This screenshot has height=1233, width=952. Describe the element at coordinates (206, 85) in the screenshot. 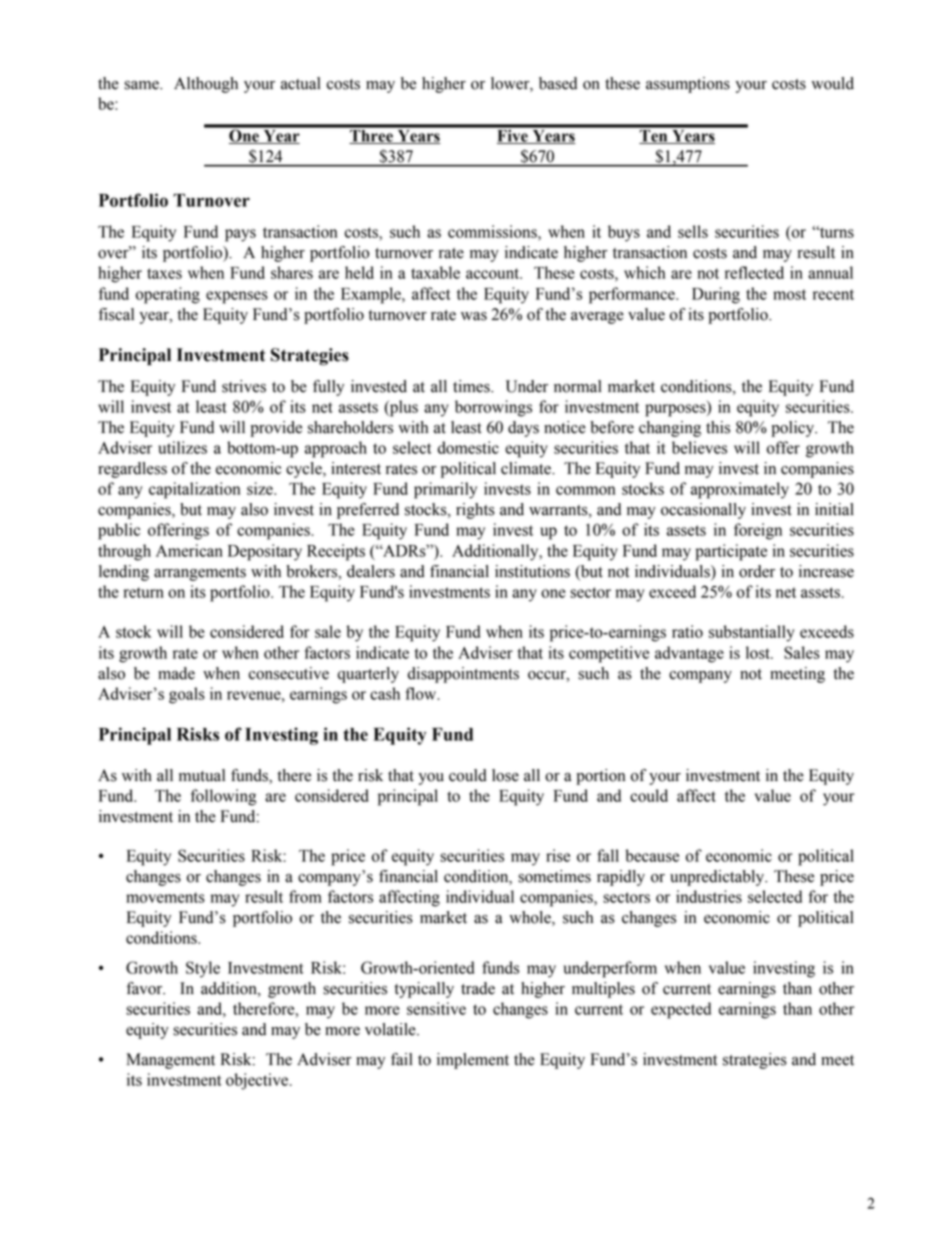

I see `Although` at that location.
